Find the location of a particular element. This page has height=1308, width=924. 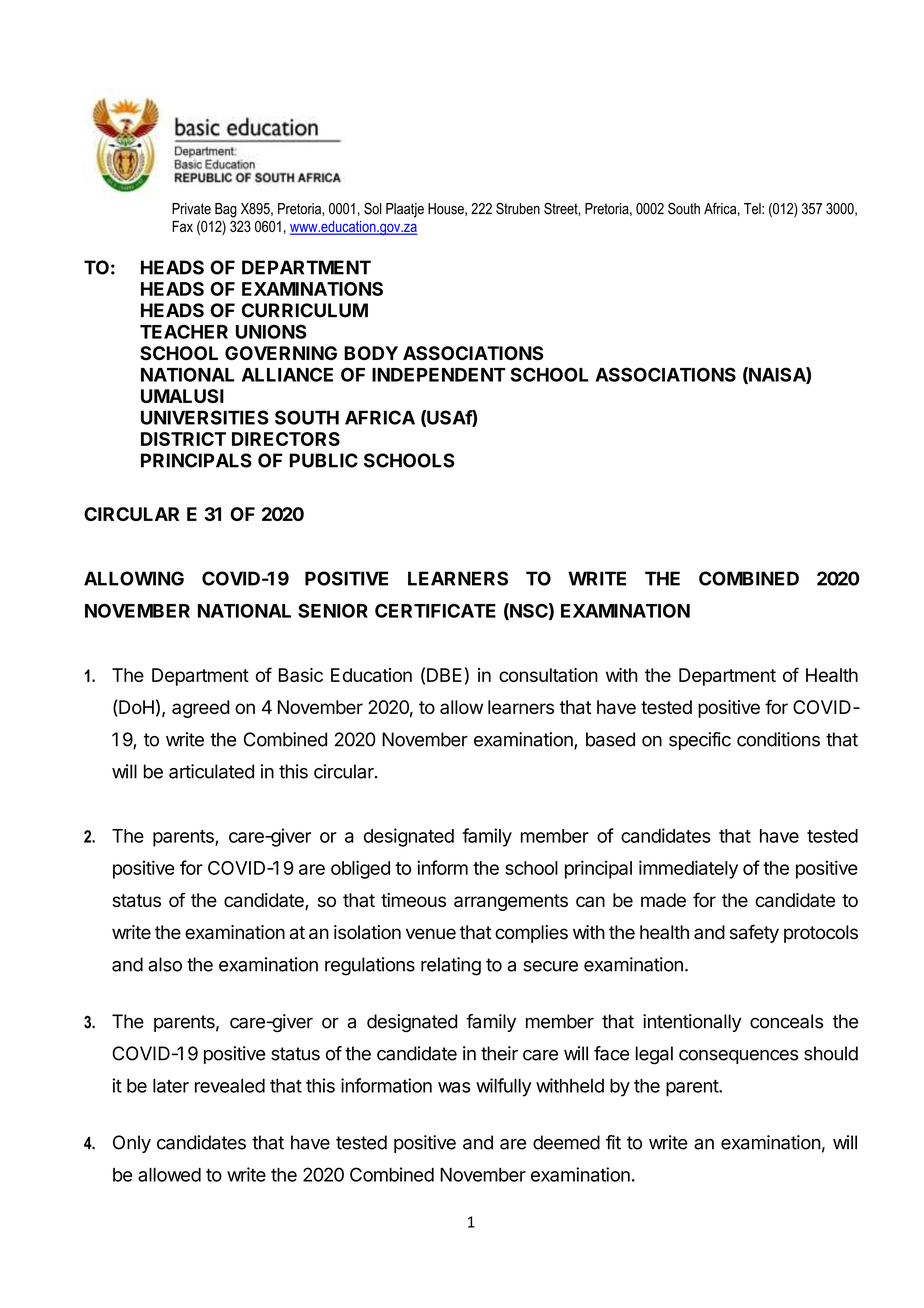

INDEPENDENT is located at coordinates (439, 375).
